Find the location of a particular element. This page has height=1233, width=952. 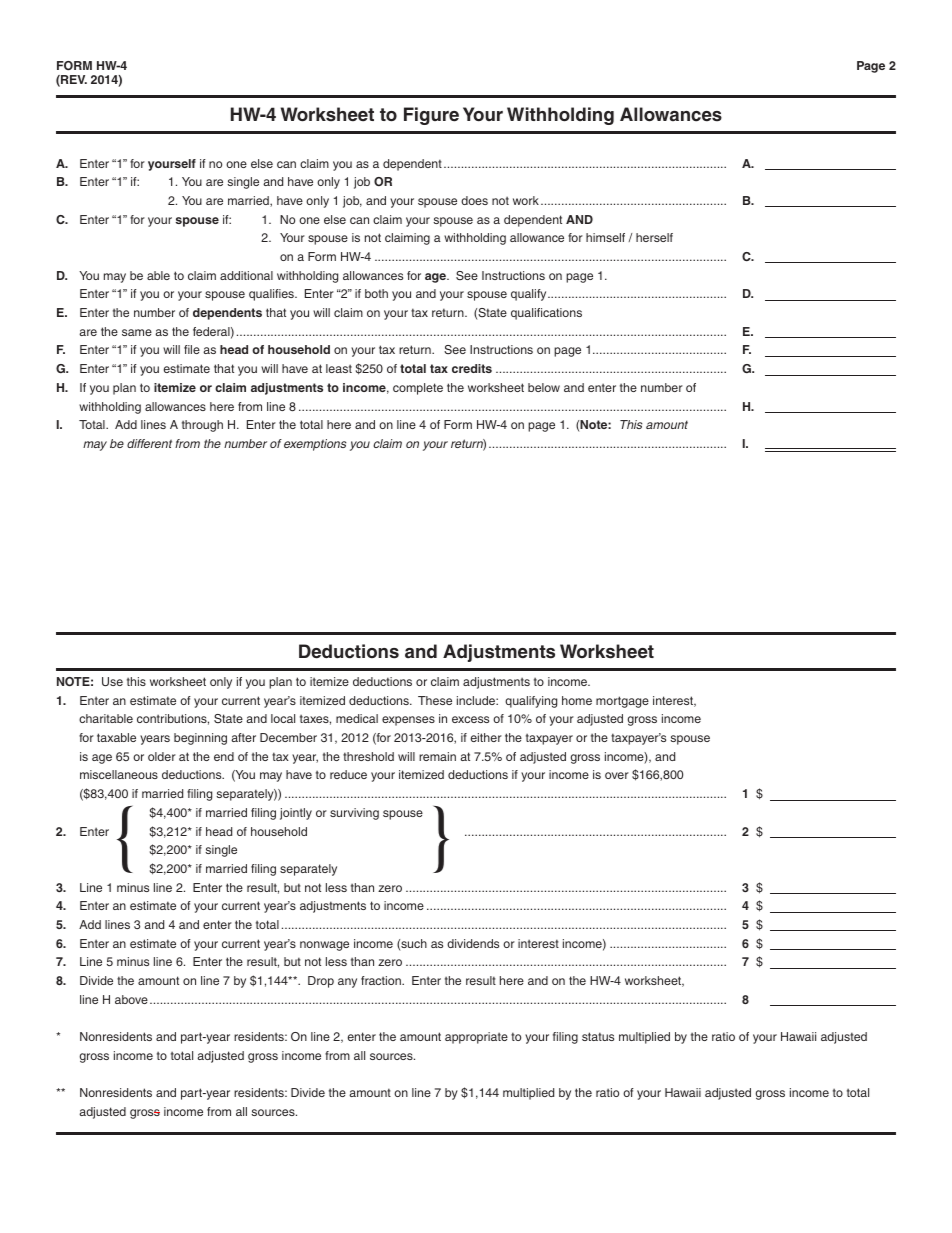

status is located at coordinates (598, 1036).
